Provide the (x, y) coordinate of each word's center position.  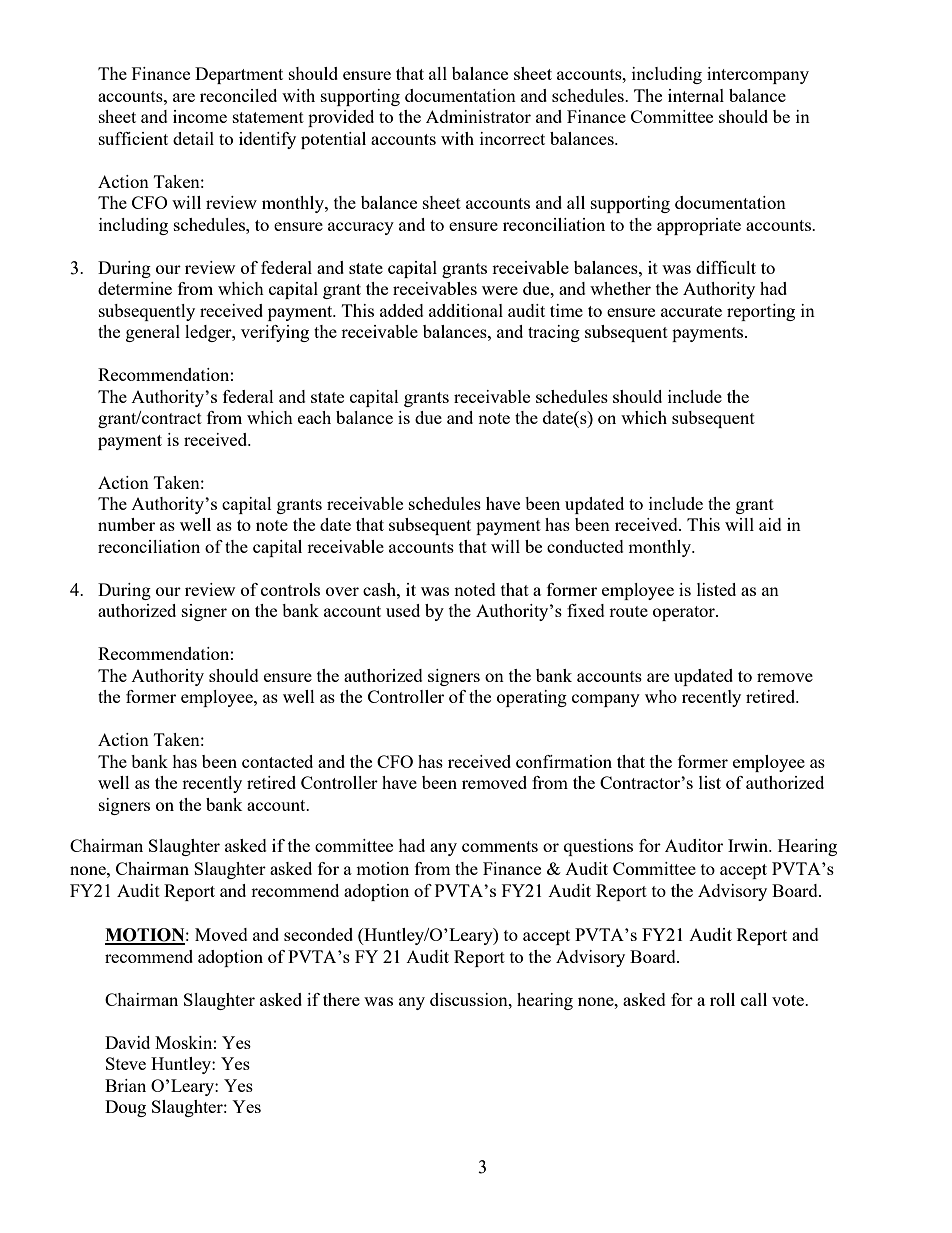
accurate (691, 311)
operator (685, 613)
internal (696, 95)
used (403, 610)
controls (290, 589)
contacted (277, 761)
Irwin (749, 845)
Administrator (478, 116)
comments (500, 846)
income (200, 116)
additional (466, 310)
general (153, 333)
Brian (125, 1085)
